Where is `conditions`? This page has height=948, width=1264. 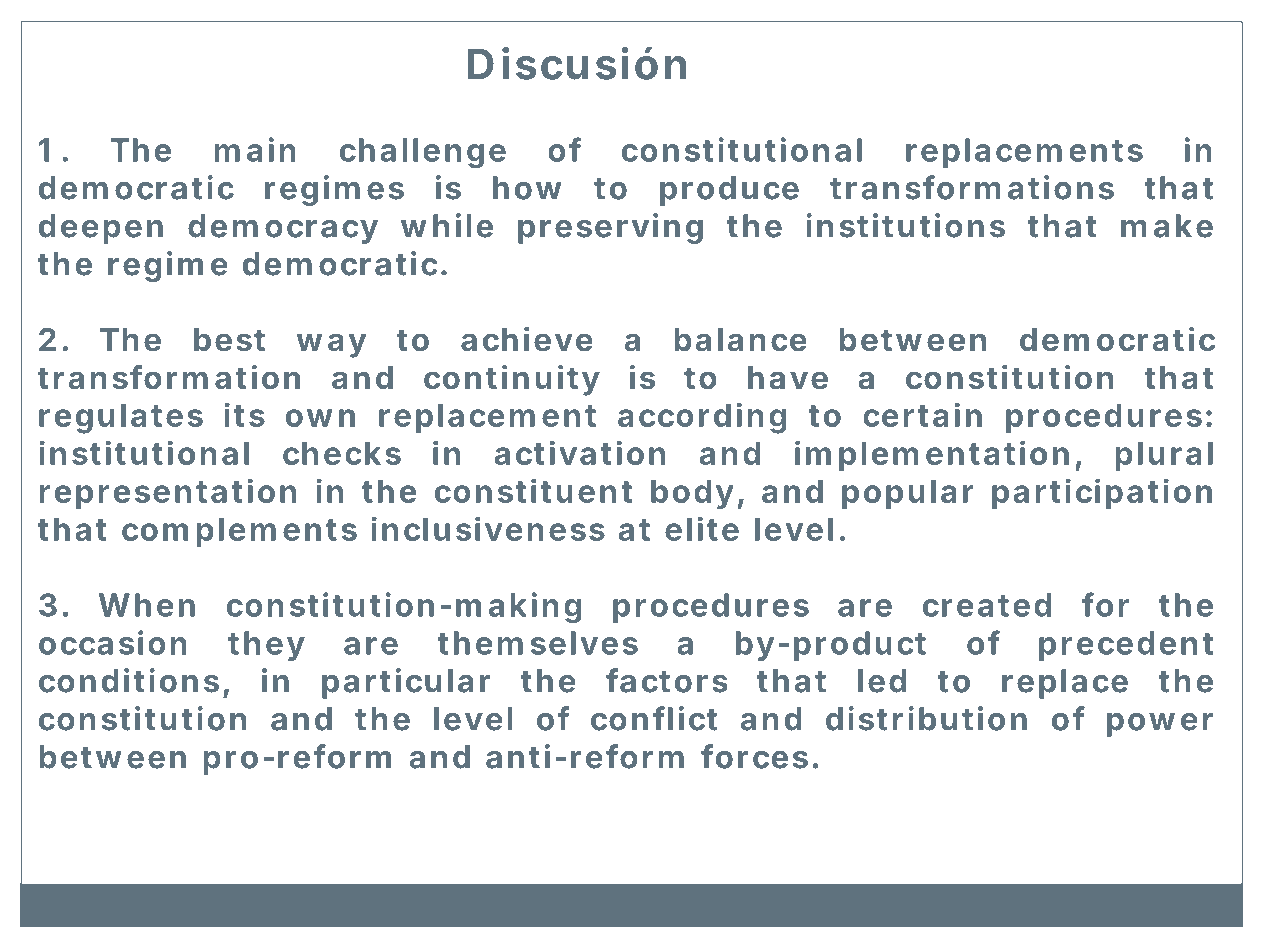 conditions is located at coordinates (129, 680).
